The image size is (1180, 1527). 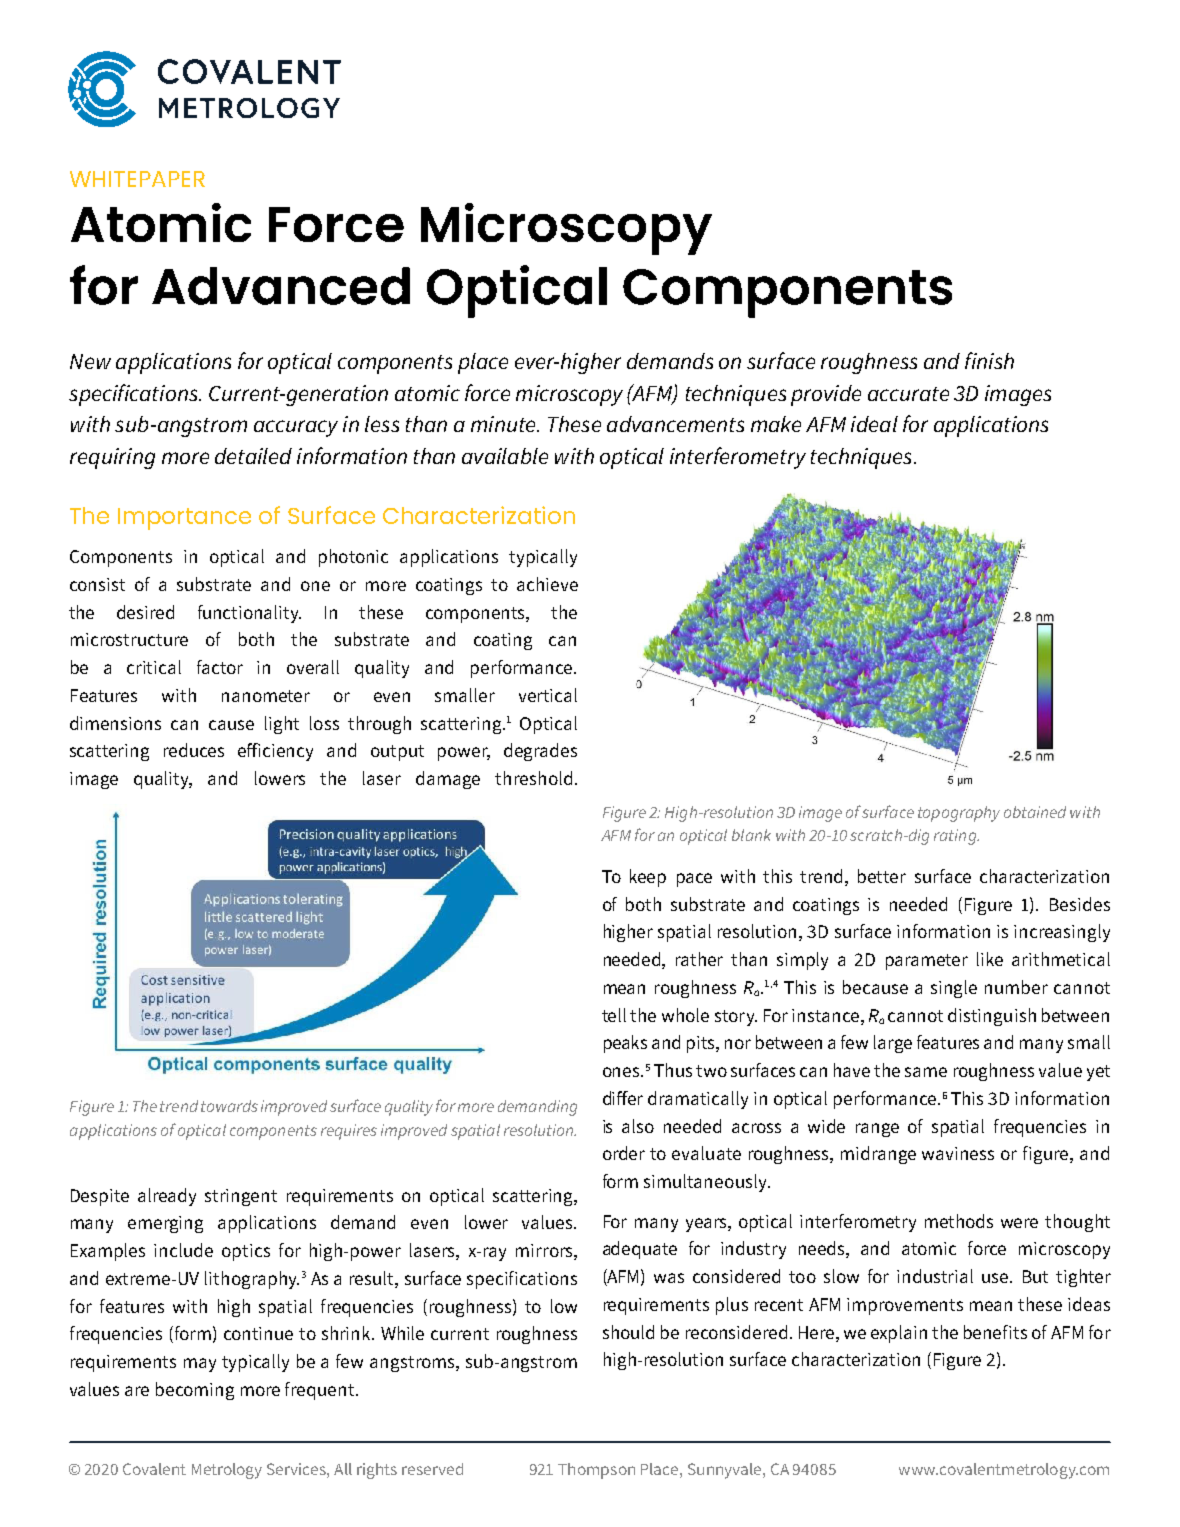 What do you see at coordinates (137, 179) in the image?
I see `WHITEPAPER` at bounding box center [137, 179].
